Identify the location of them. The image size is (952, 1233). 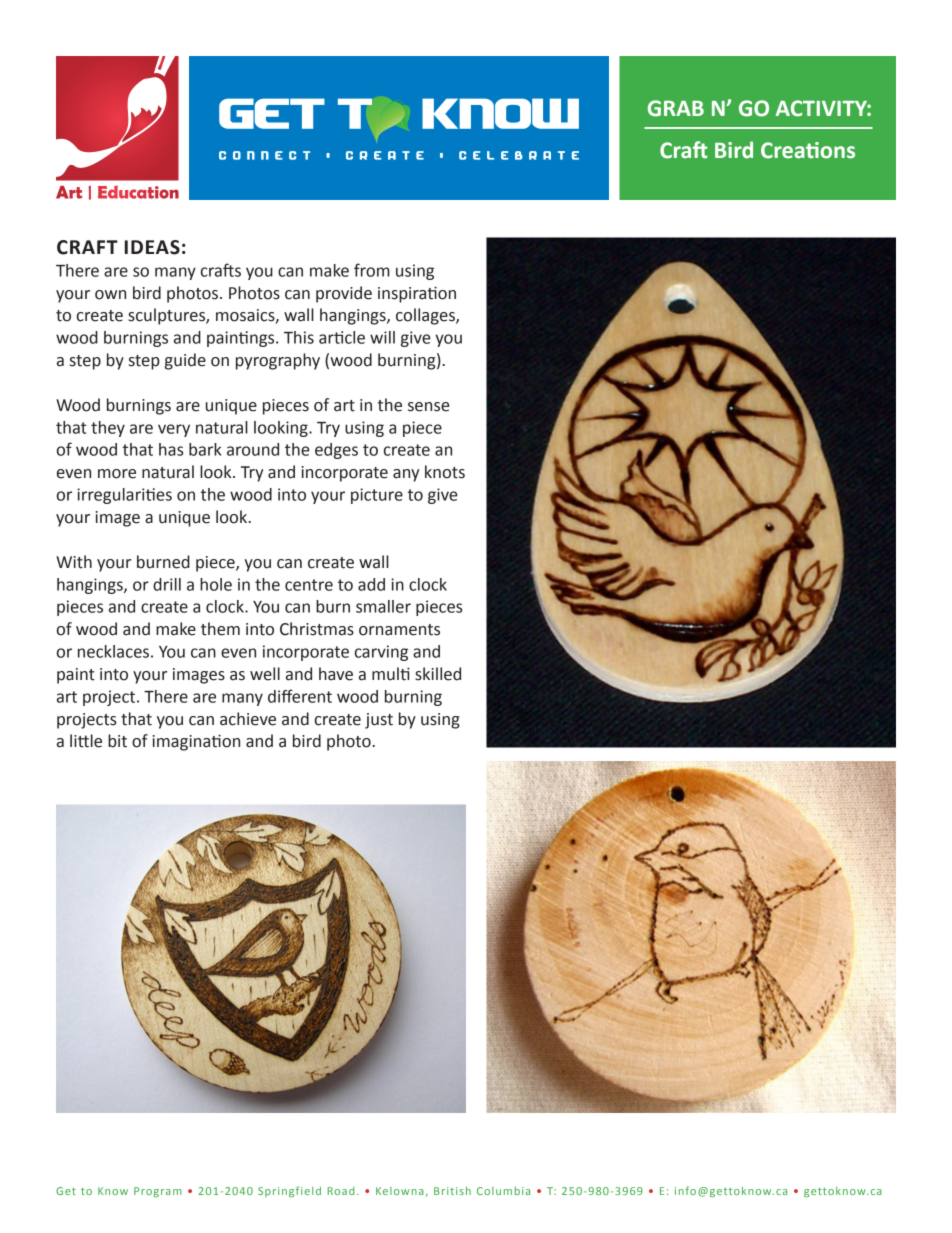
(220, 629).
